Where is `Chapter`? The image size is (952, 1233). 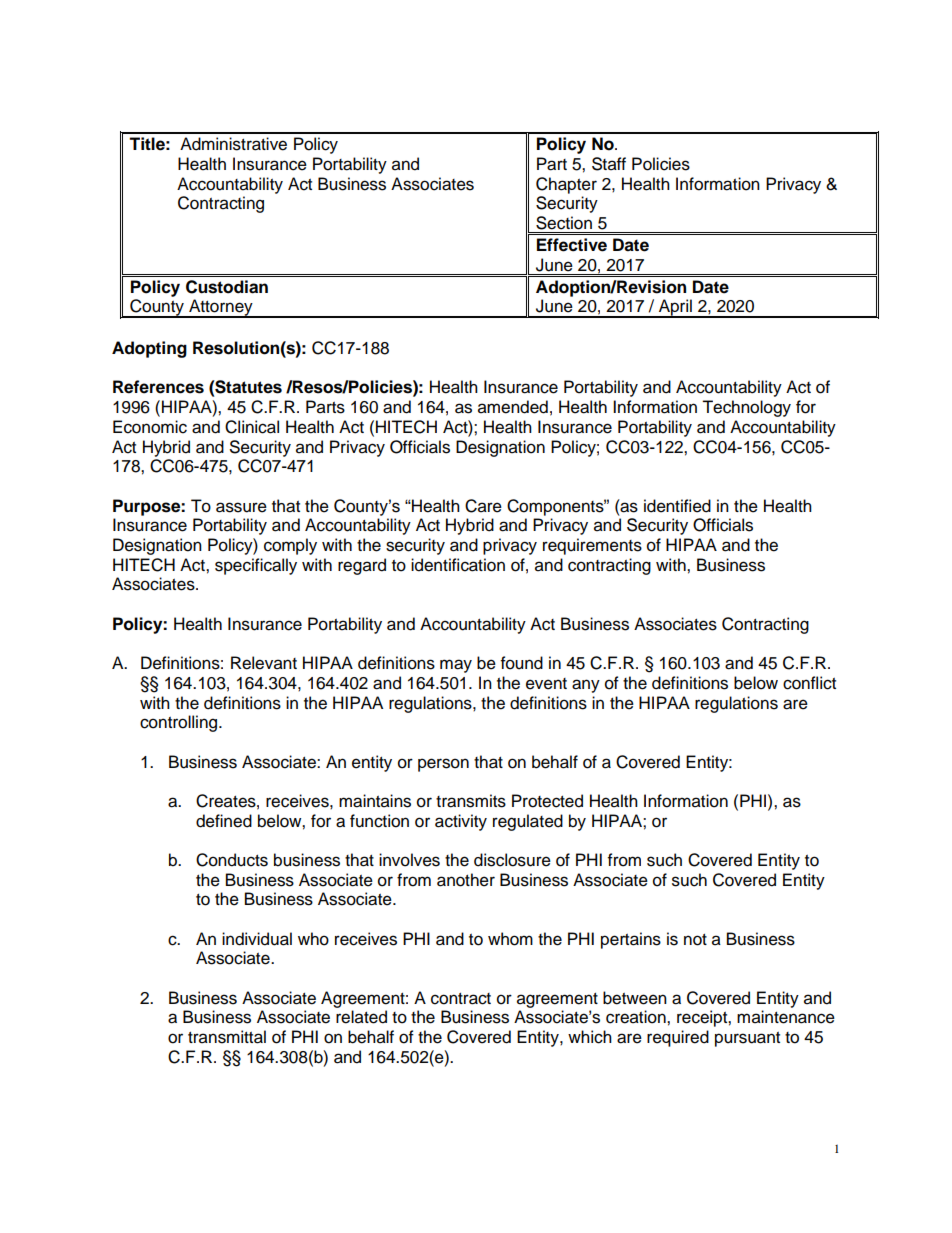 Chapter is located at coordinates (566, 185).
